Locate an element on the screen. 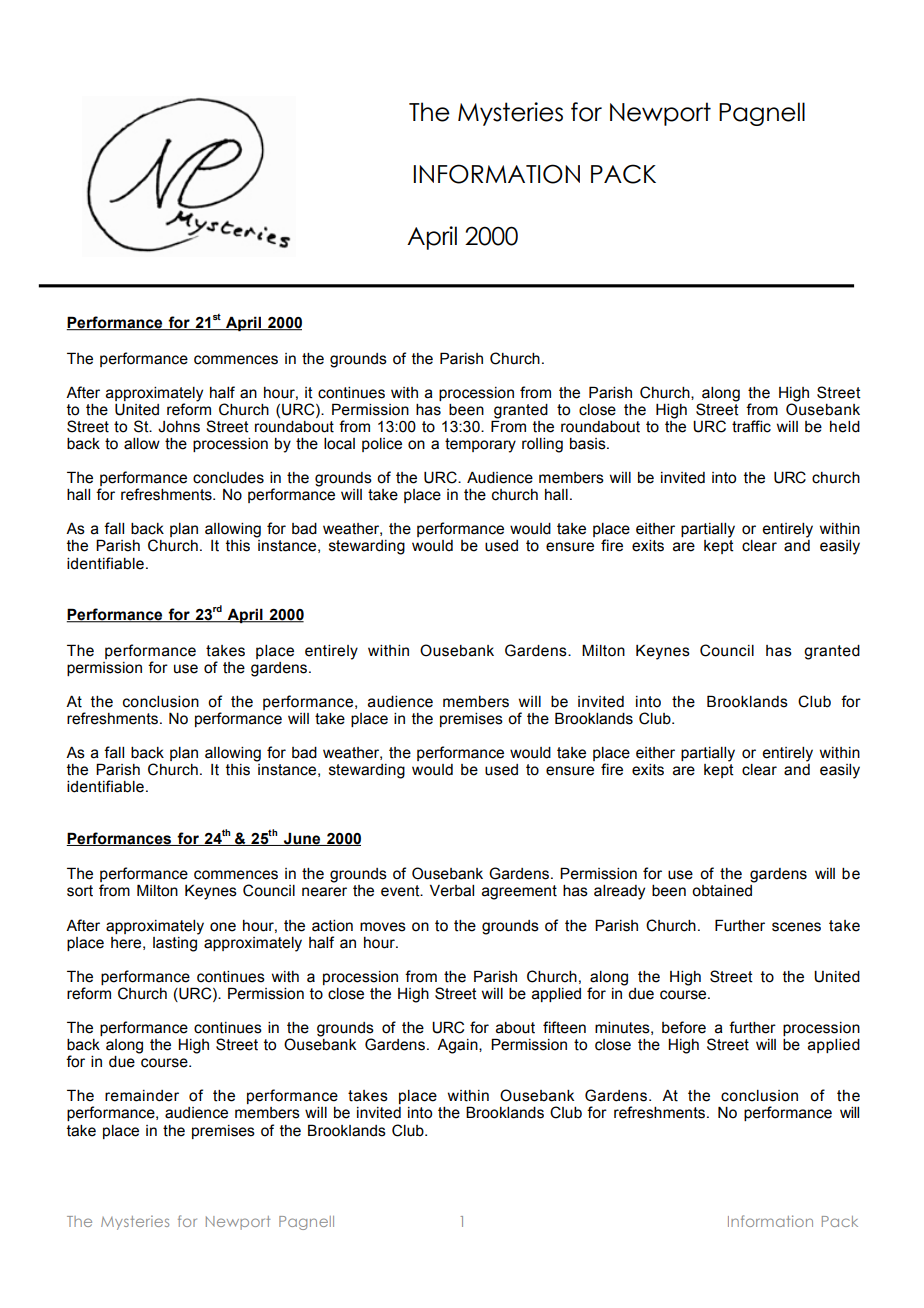  concludes is located at coordinates (228, 478).
